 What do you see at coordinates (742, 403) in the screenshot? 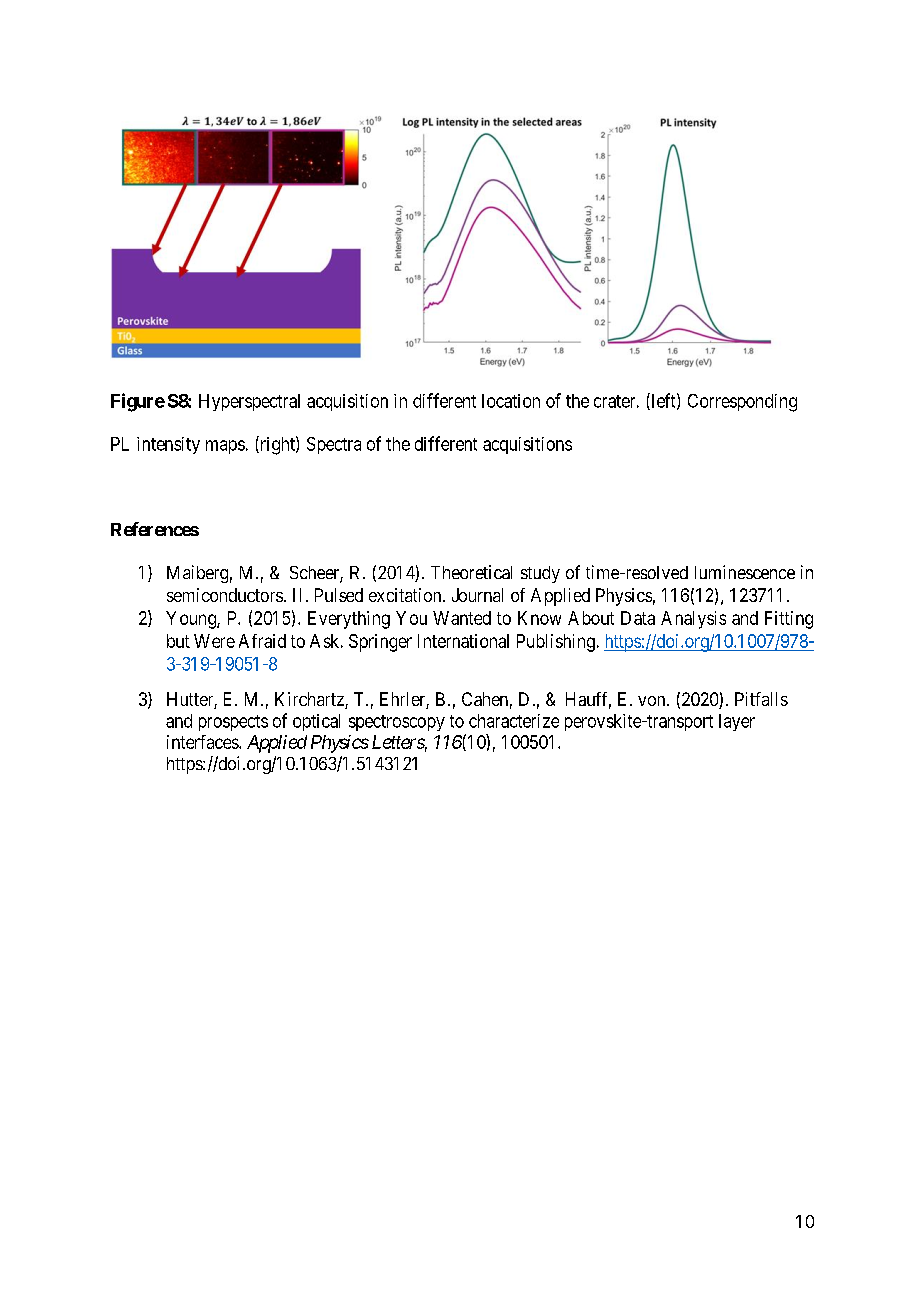
I see `Corresponding` at bounding box center [742, 403].
